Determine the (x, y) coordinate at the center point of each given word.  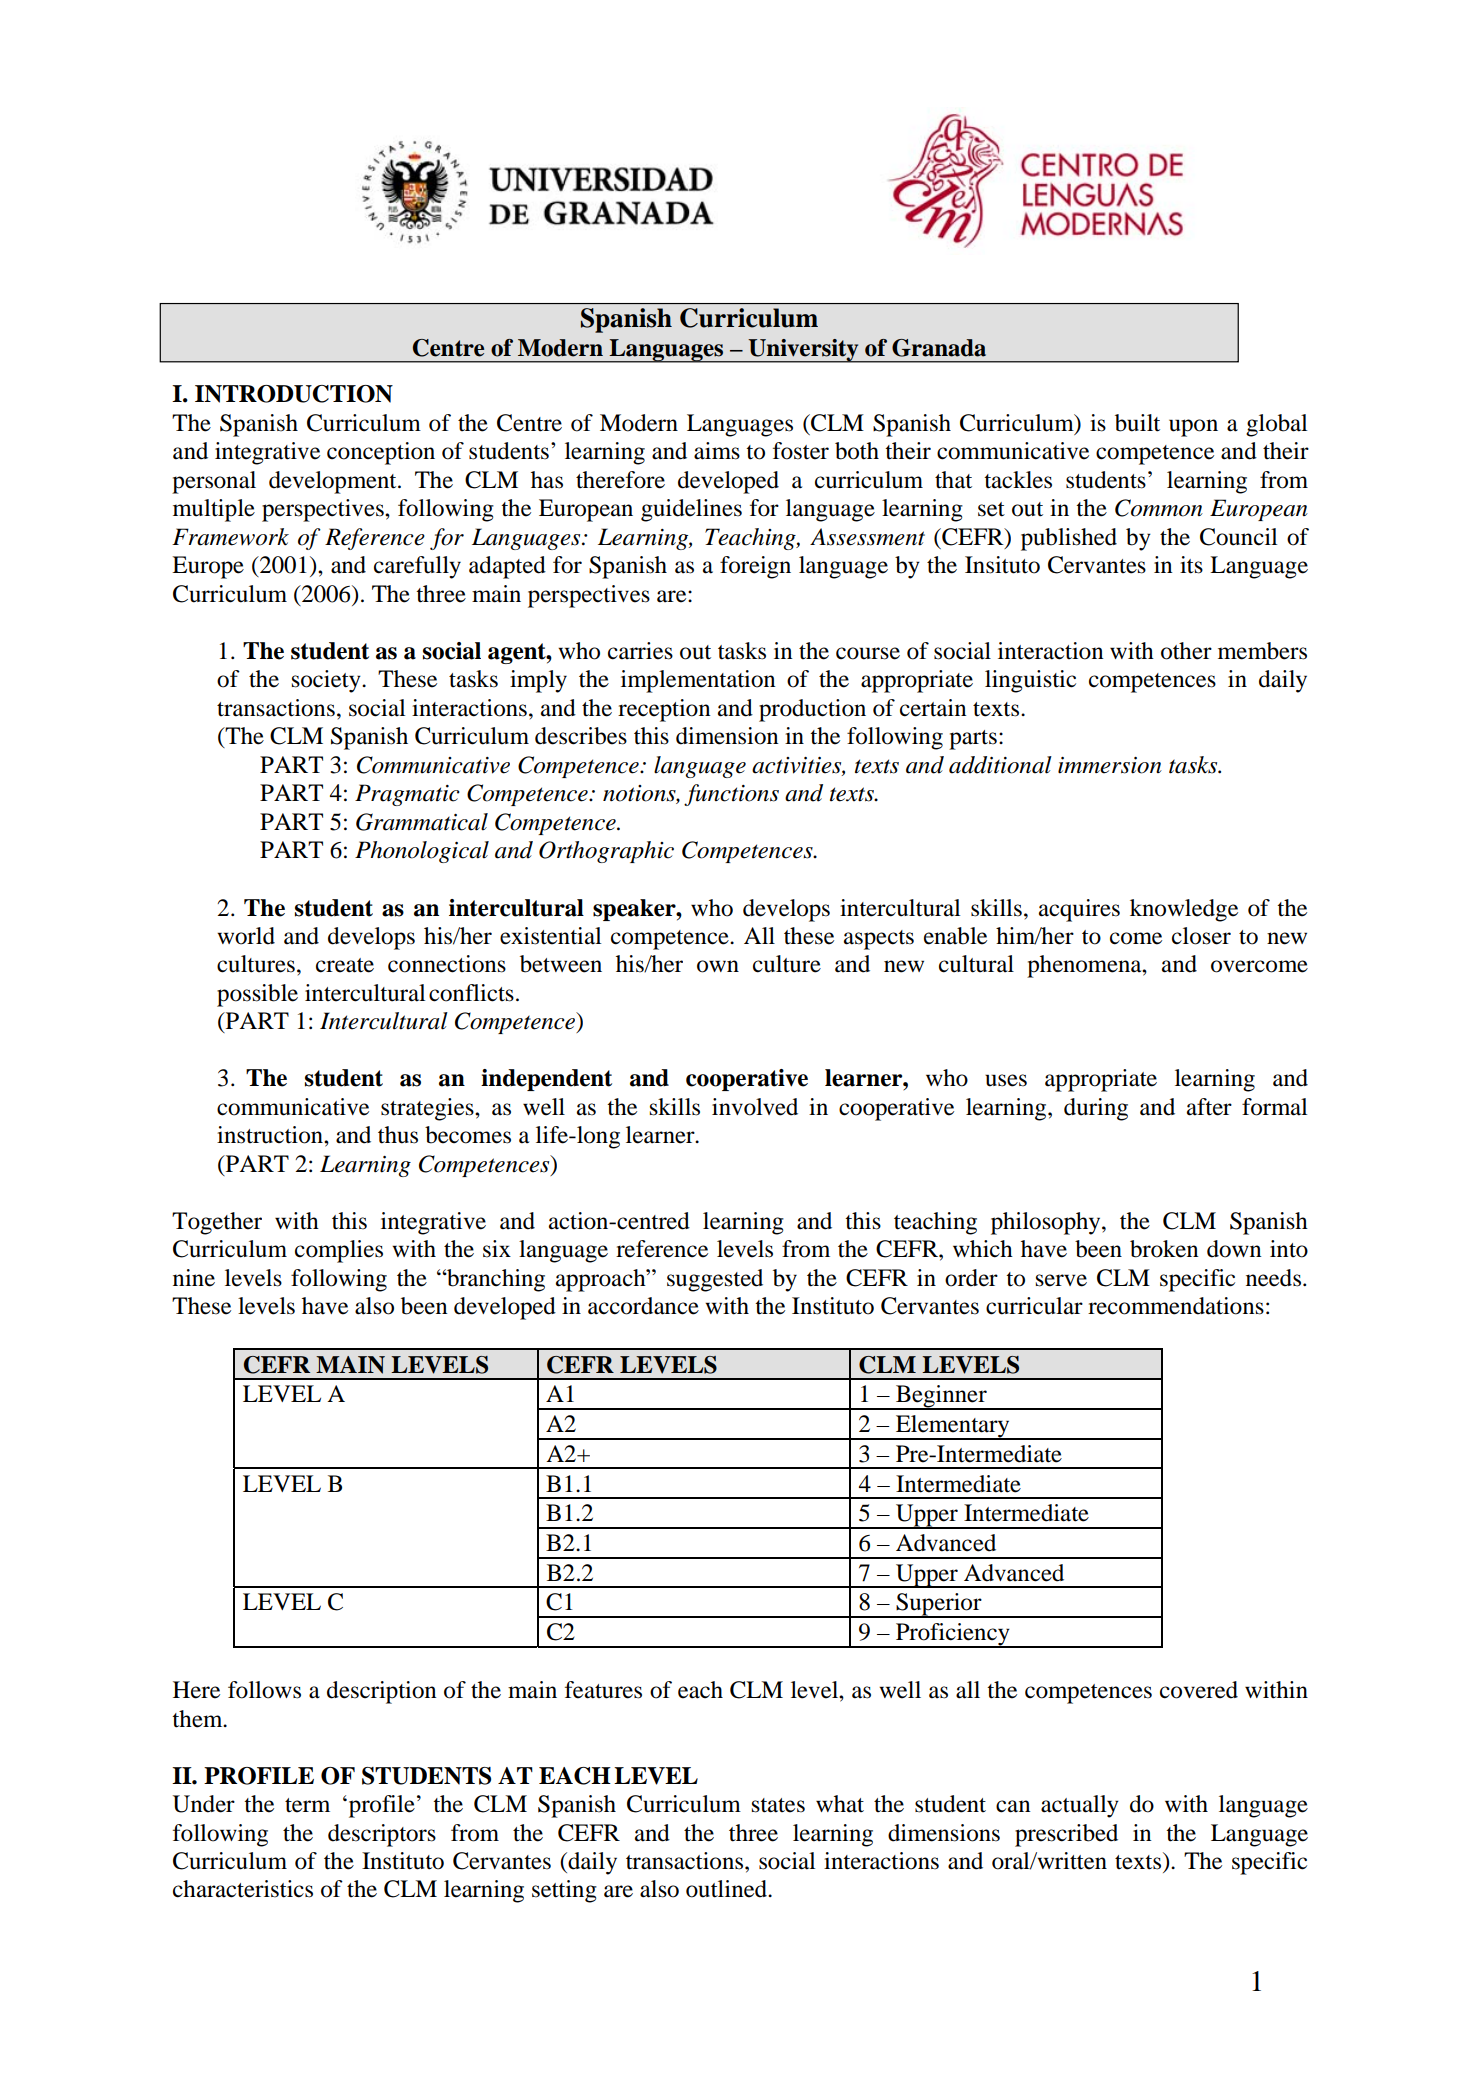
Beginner (941, 1397)
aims (717, 451)
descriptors (382, 1835)
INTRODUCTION (294, 394)
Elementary (953, 1427)
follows (264, 1690)
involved (755, 1107)
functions (731, 795)
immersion (1110, 765)
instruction (271, 1135)
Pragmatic (407, 795)
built (1137, 423)
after (1209, 1107)
